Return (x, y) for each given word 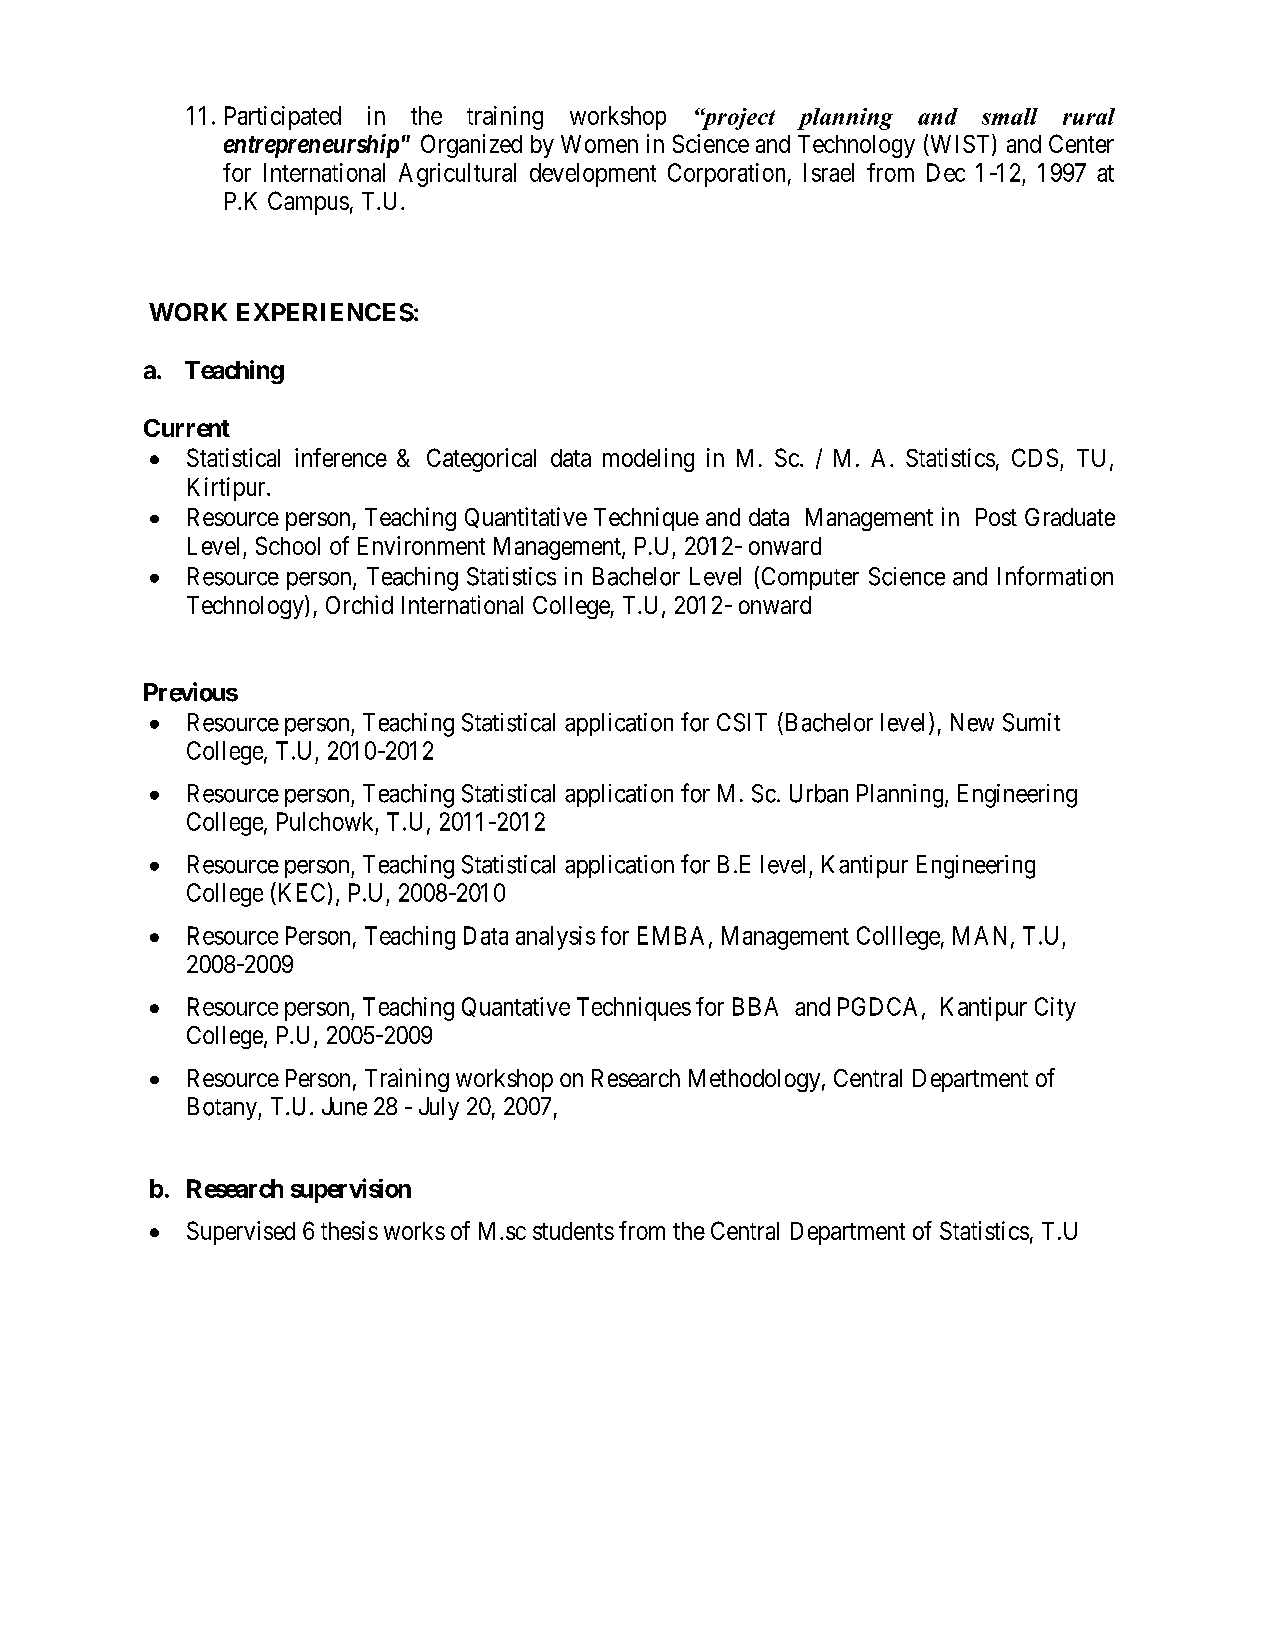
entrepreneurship (311, 146)
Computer (810, 578)
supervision (351, 1190)
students (573, 1231)
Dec (946, 172)
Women (599, 144)
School (288, 545)
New (972, 722)
